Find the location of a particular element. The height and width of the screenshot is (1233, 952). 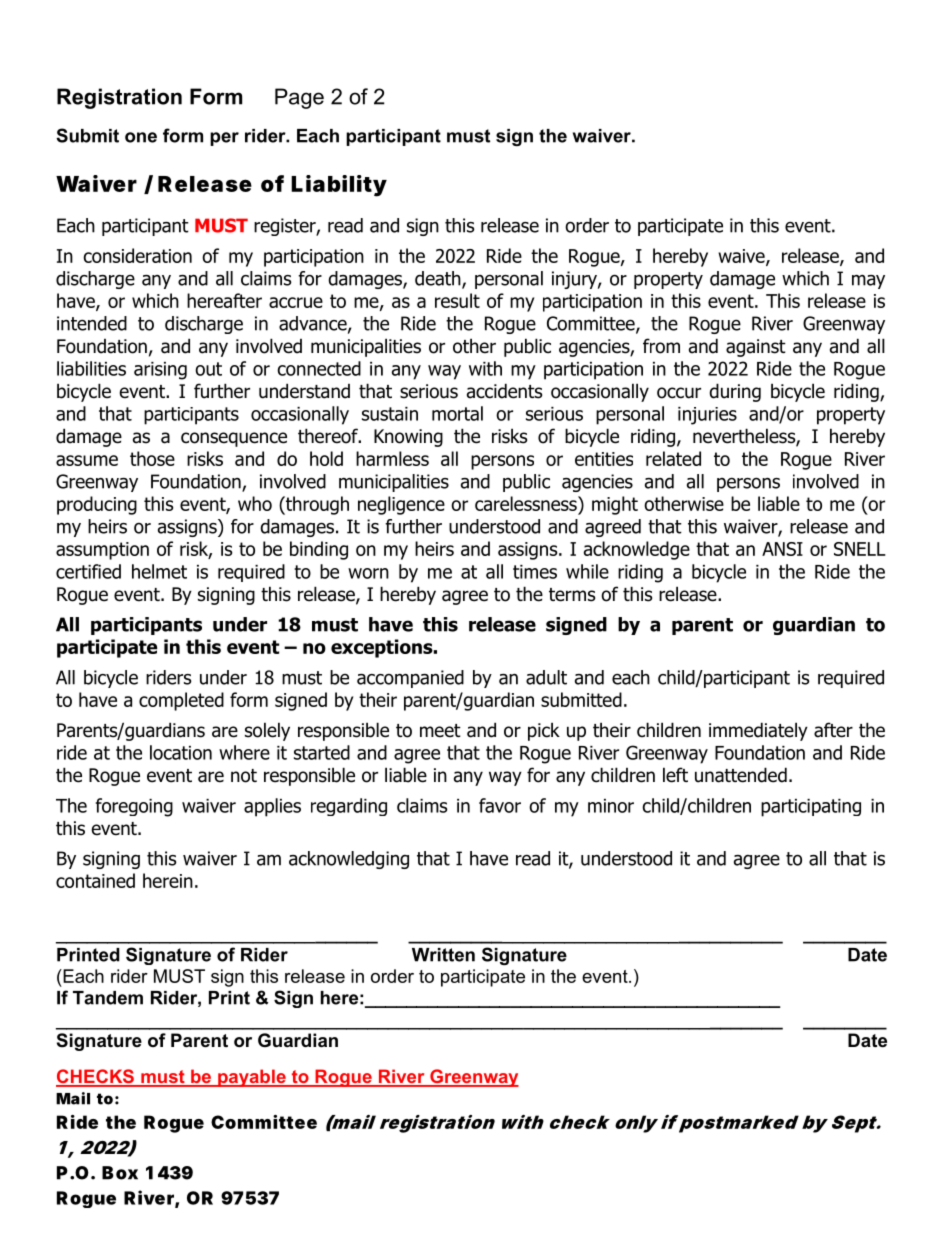

one is located at coordinates (141, 137).
